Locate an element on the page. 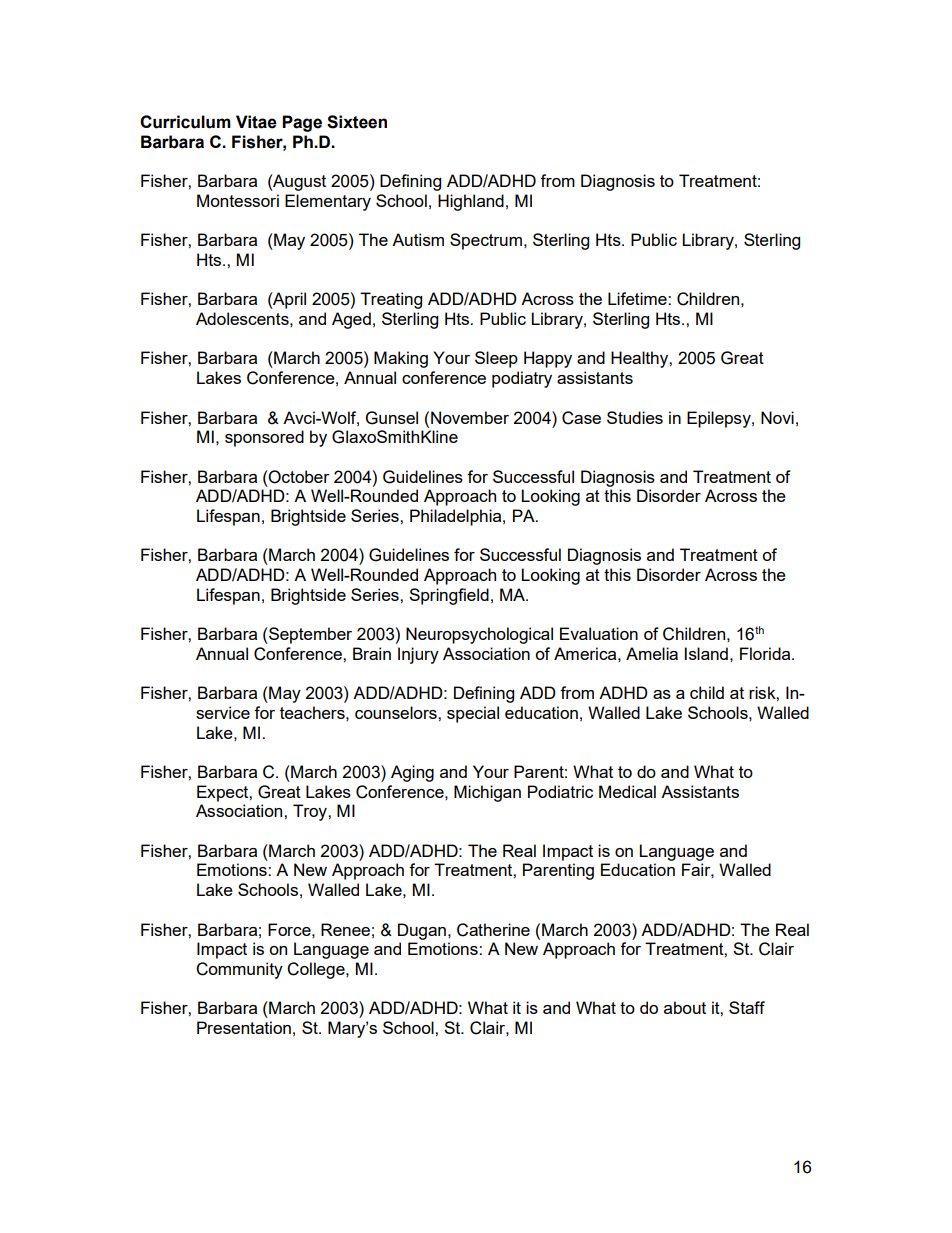 The image size is (952, 1233). Vitae is located at coordinates (256, 122).
